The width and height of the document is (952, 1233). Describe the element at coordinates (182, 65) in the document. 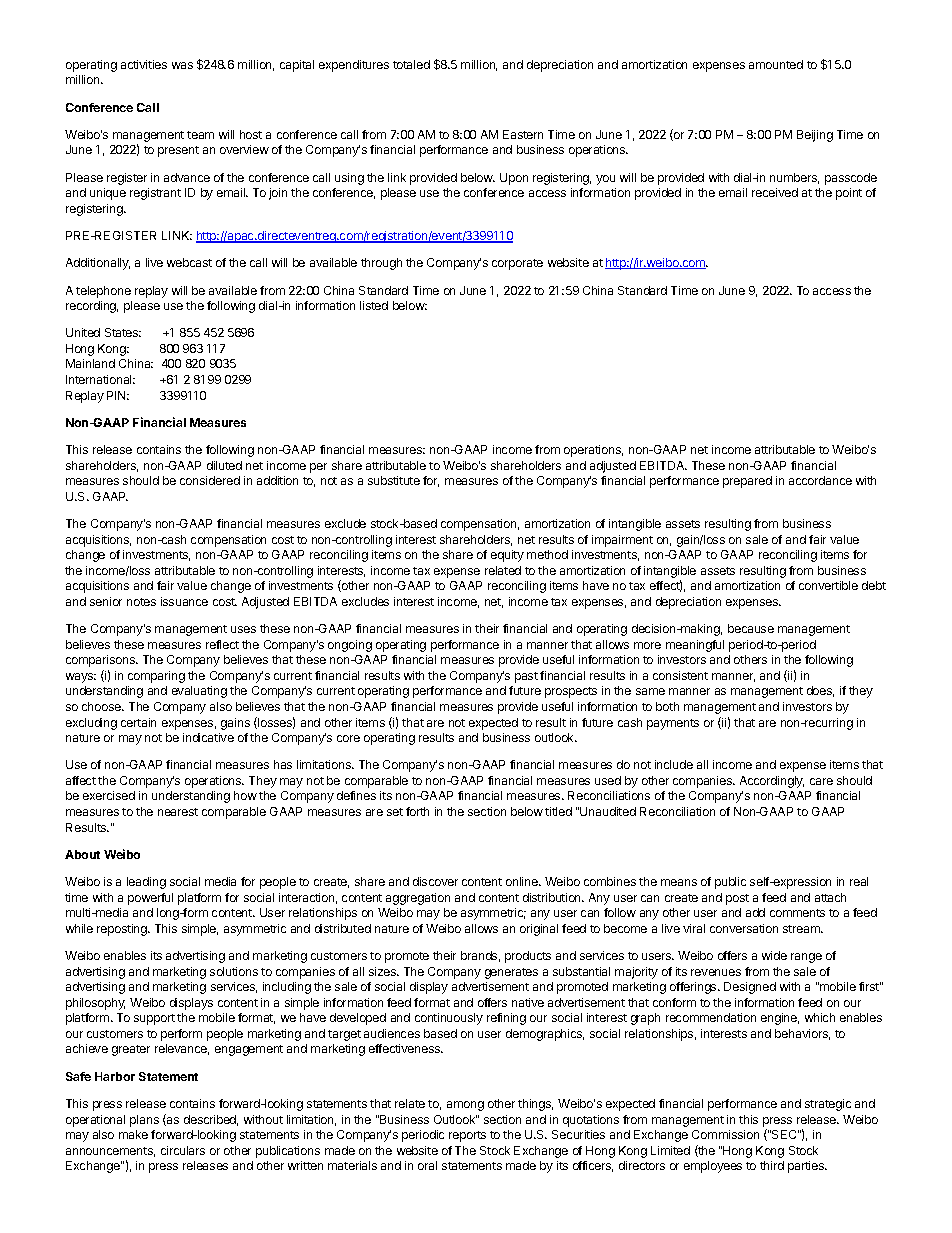

I see `was` at that location.
